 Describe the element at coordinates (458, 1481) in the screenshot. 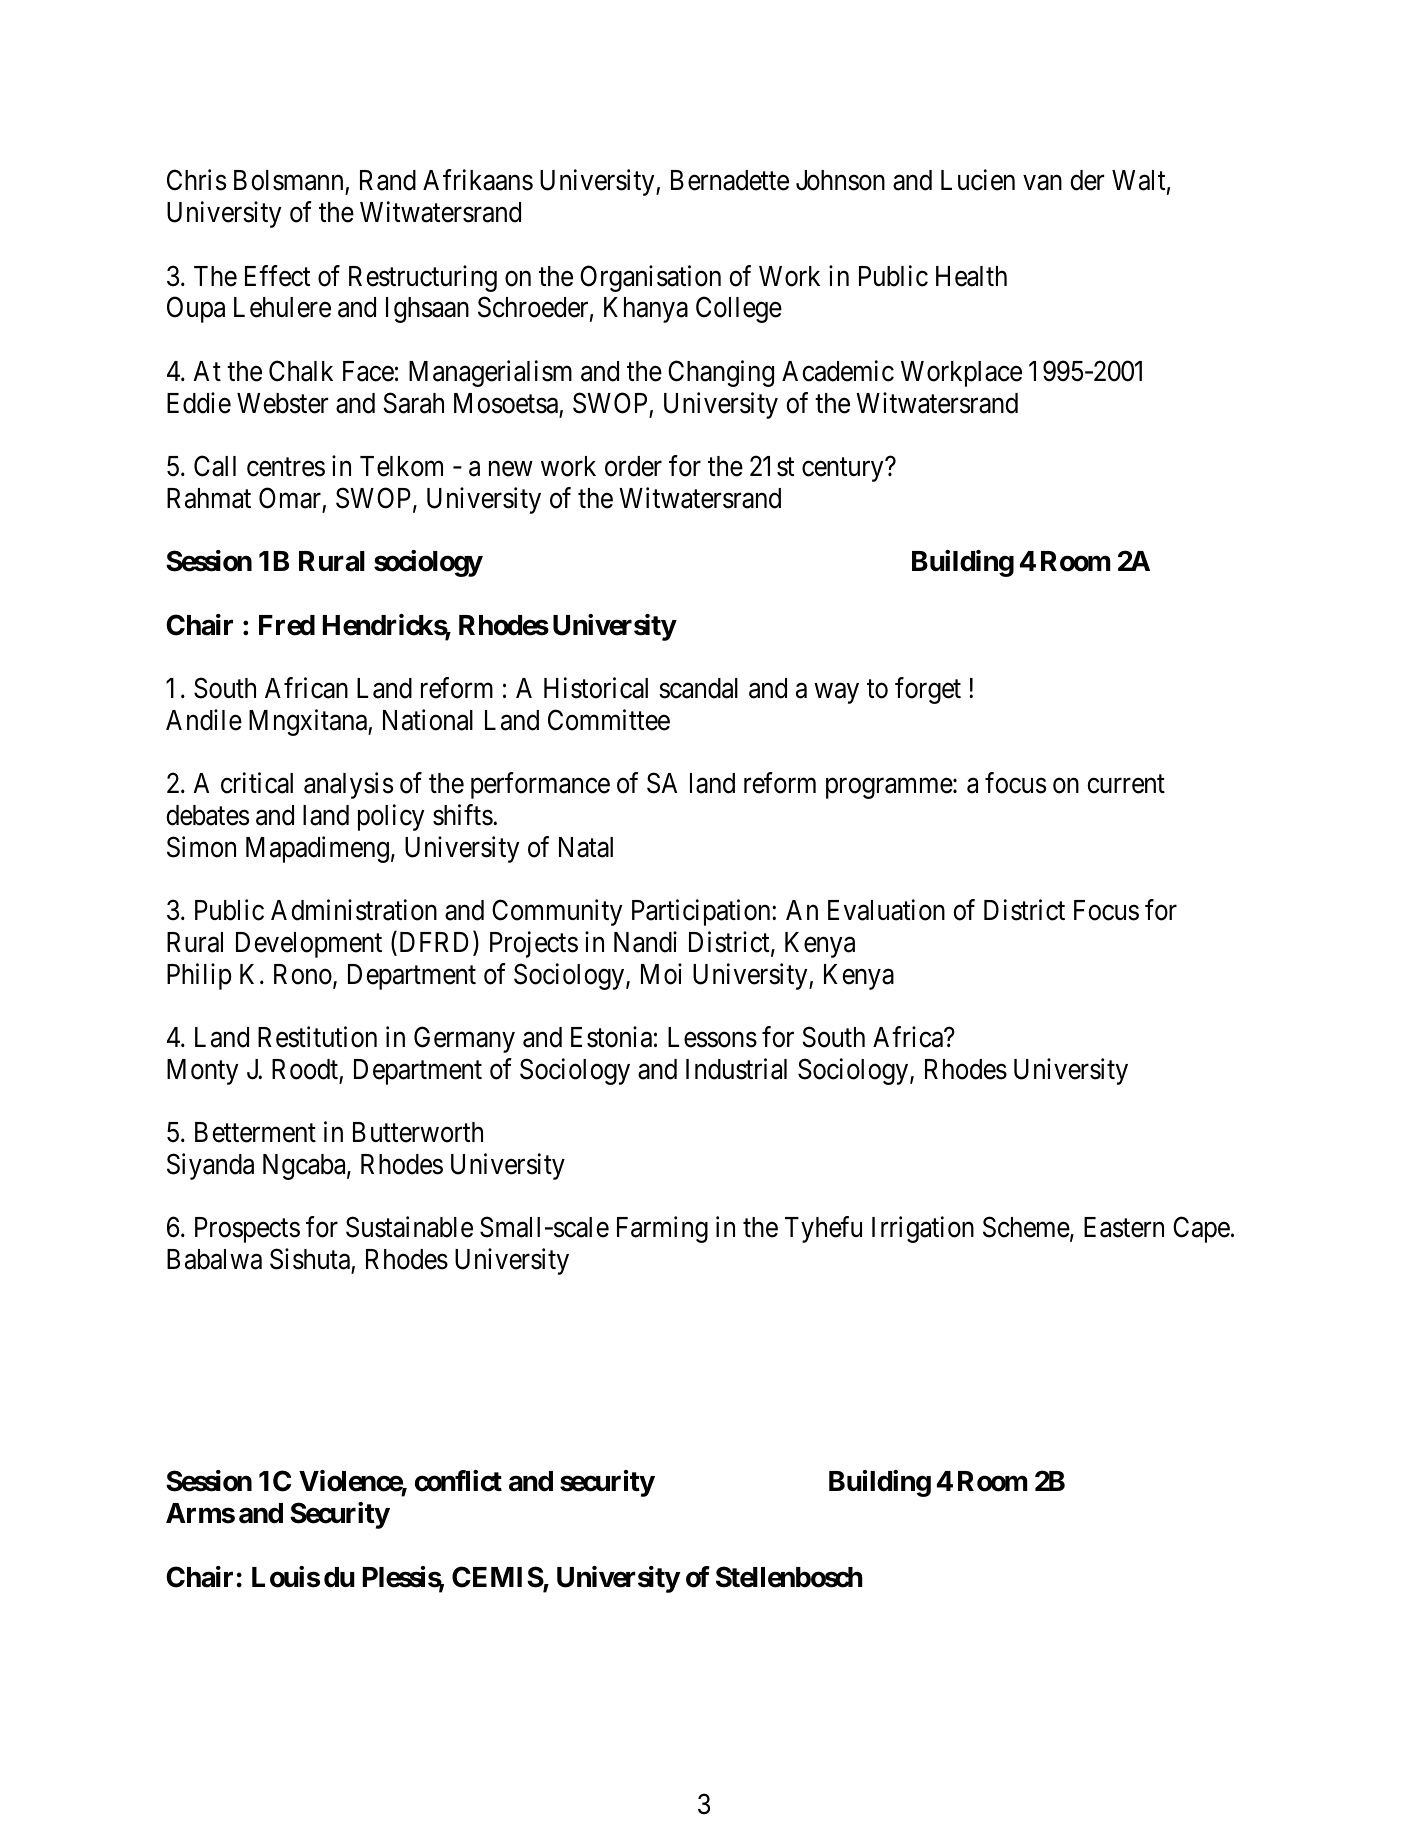

I see `conflict` at that location.
